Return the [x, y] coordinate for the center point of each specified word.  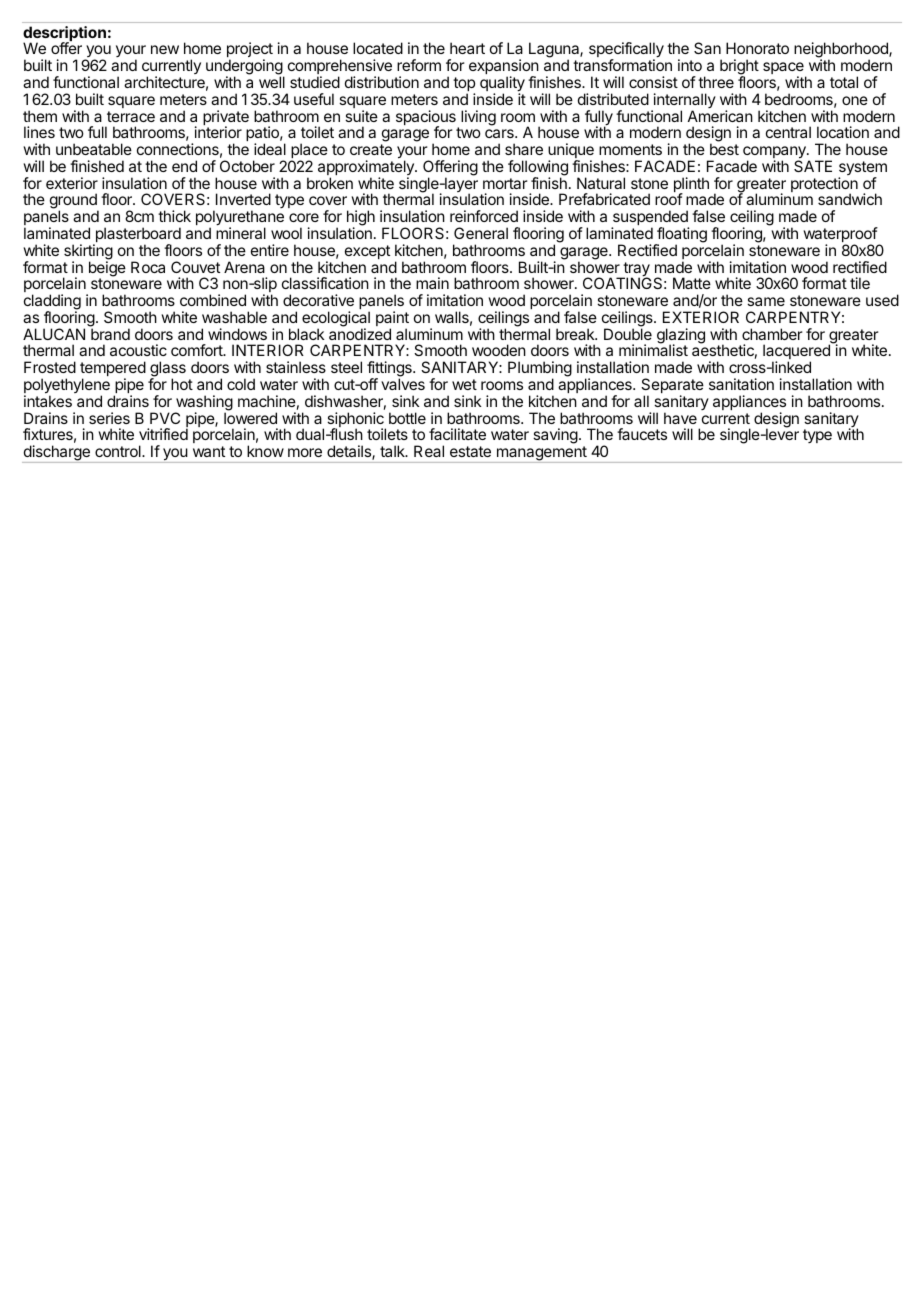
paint [392, 320]
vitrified [163, 434]
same [766, 301]
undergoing [245, 68]
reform [419, 65]
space [784, 69]
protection [824, 186]
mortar [505, 183]
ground [74, 202]
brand [110, 334]
